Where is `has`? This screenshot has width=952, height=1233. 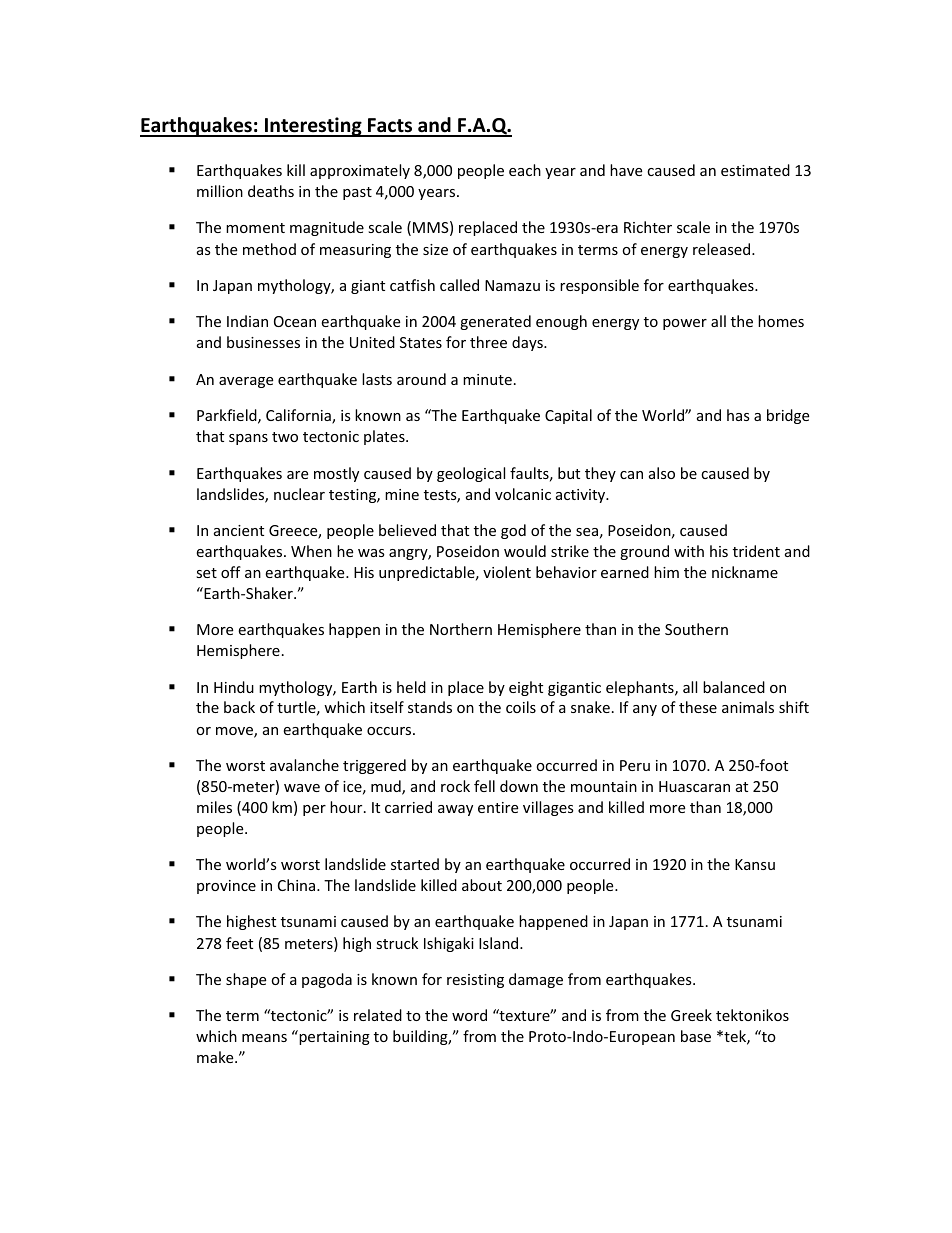
has is located at coordinates (738, 415).
